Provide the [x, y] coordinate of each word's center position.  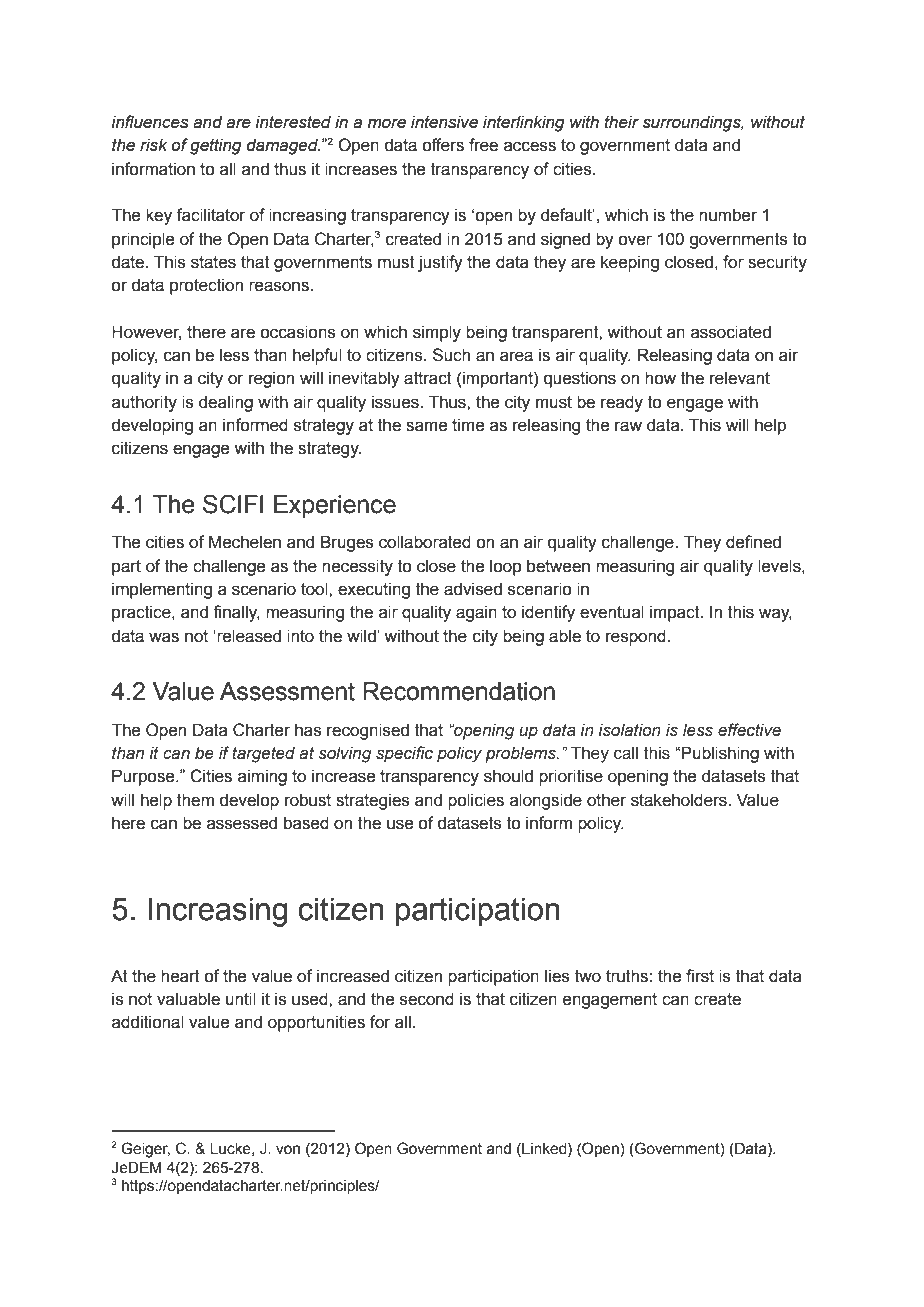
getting [216, 146]
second [427, 999]
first [700, 976]
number [728, 215]
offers [443, 145]
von [288, 1150]
